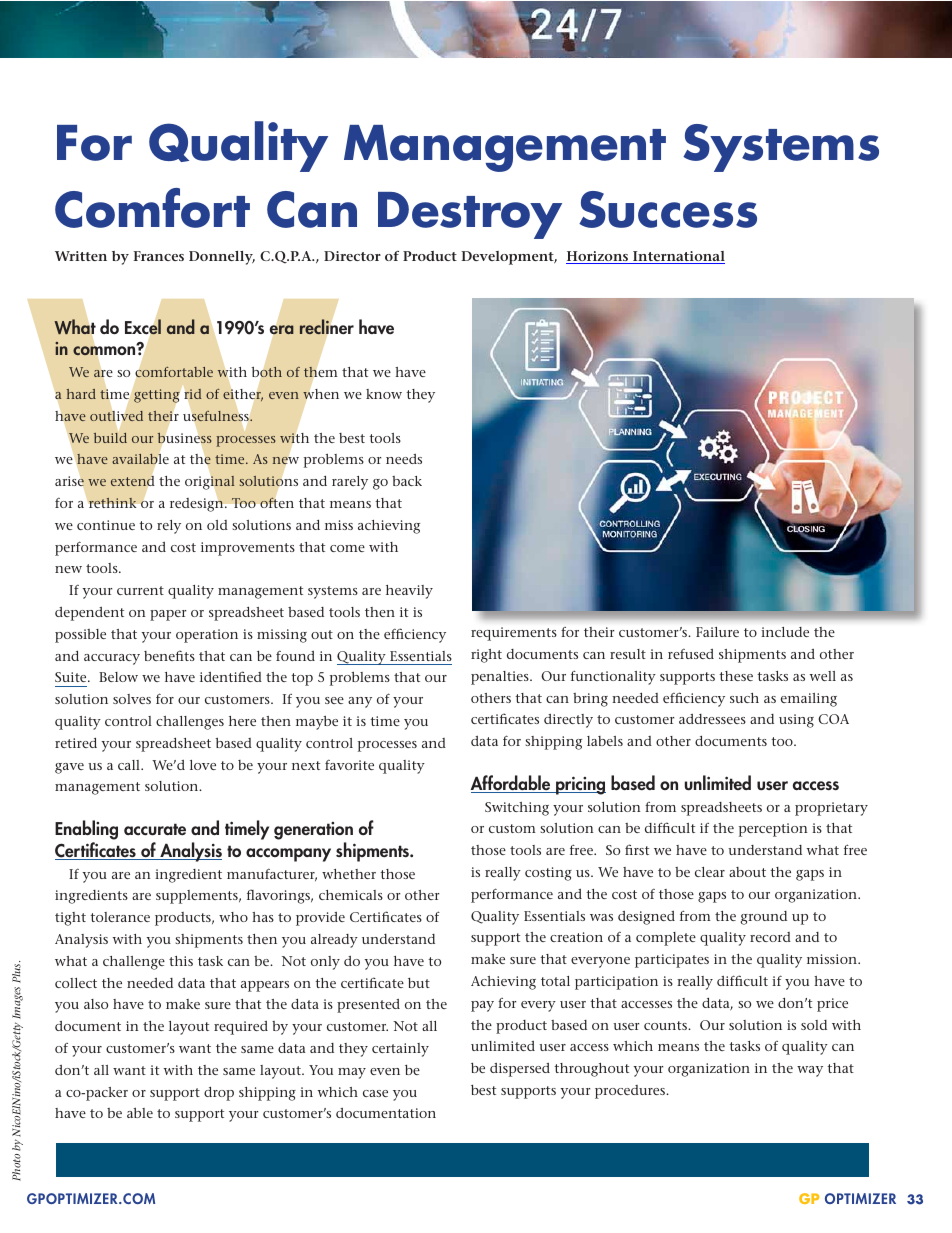 This screenshot has height=1233, width=952. Describe the element at coordinates (400, 1050) in the screenshot. I see `certainly` at that location.
